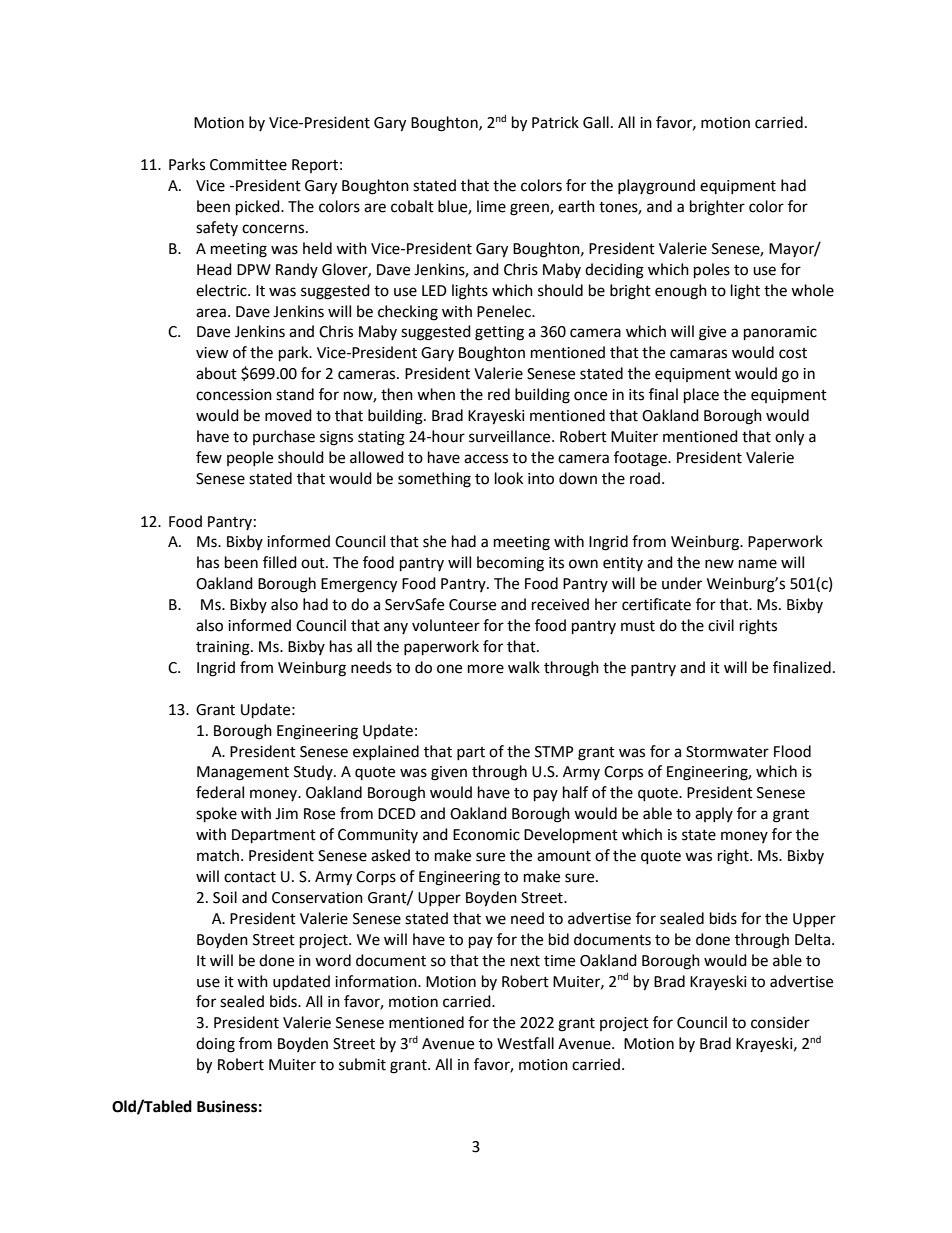 Image resolution: width=952 pixels, height=1233 pixels. What do you see at coordinates (215, 1045) in the screenshot?
I see `doing` at bounding box center [215, 1045].
